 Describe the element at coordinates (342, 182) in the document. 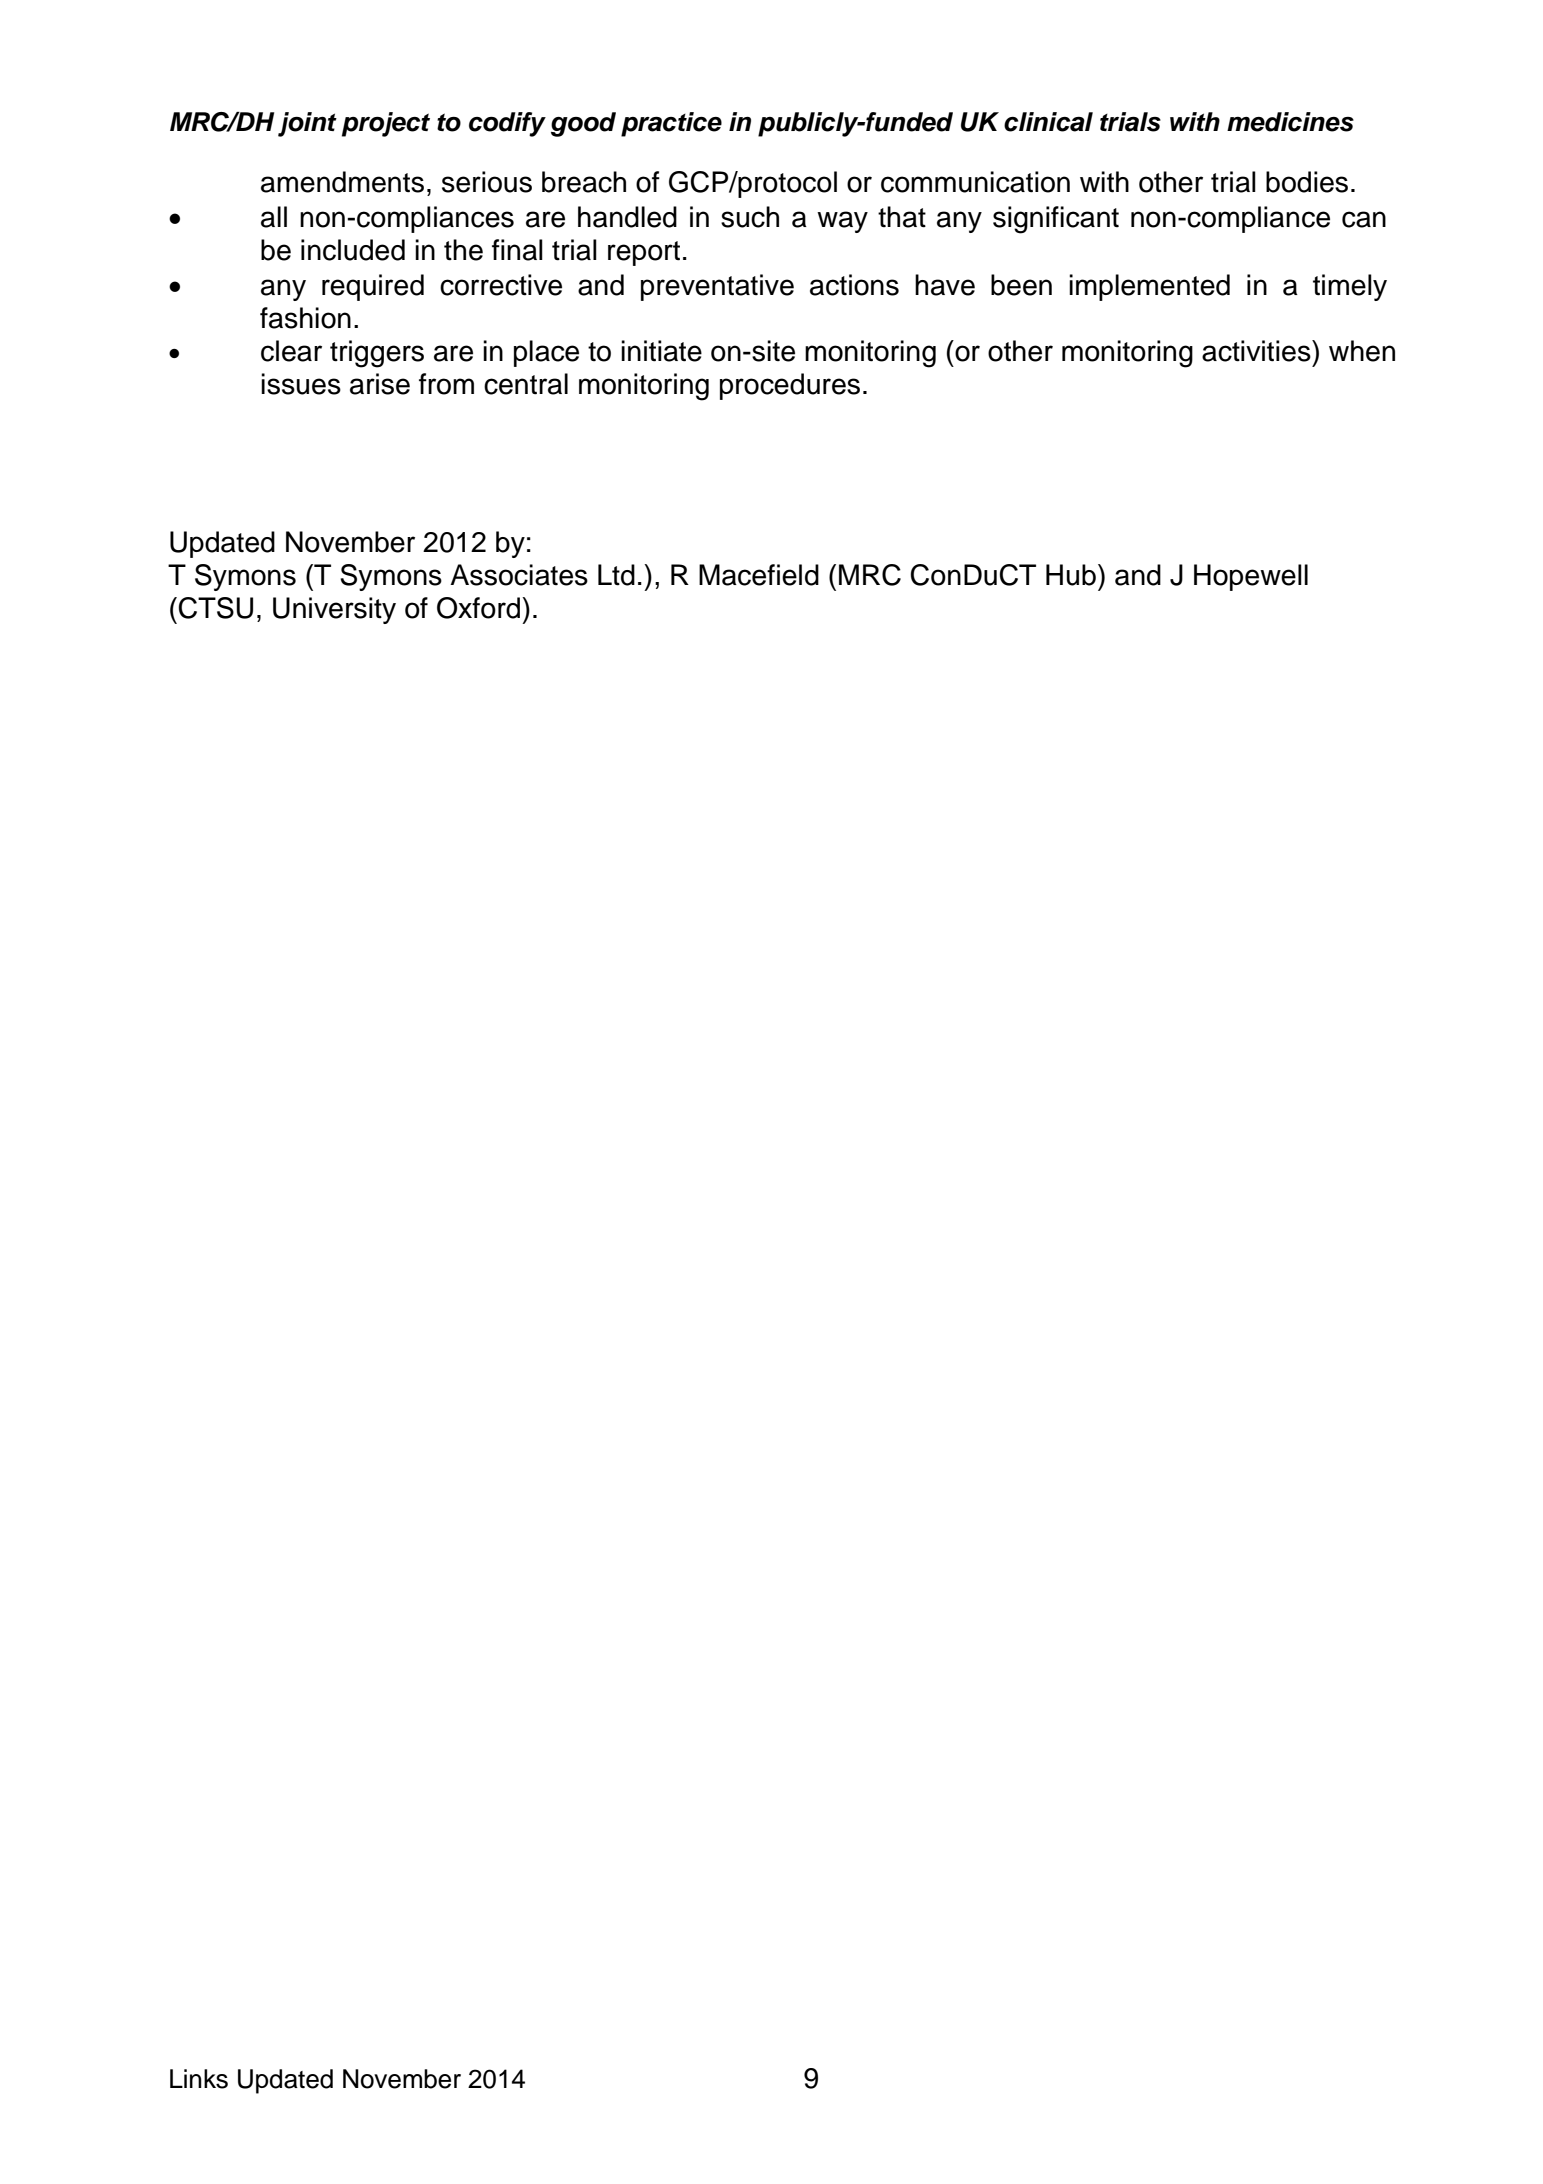

I see `amendments` at that location.
